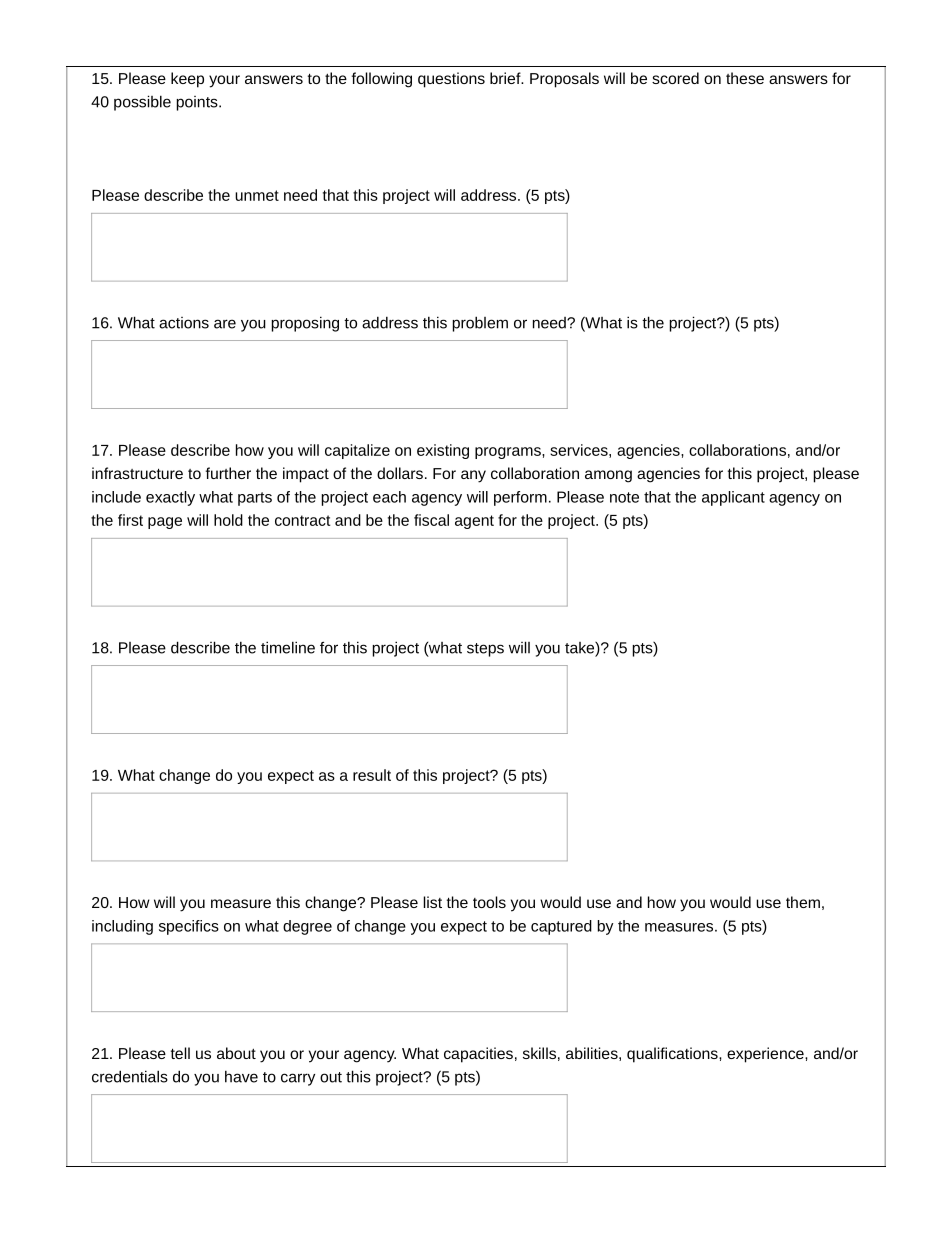 This screenshot has height=1233, width=952. Describe the element at coordinates (180, 1053) in the screenshot. I see `tell` at that location.
